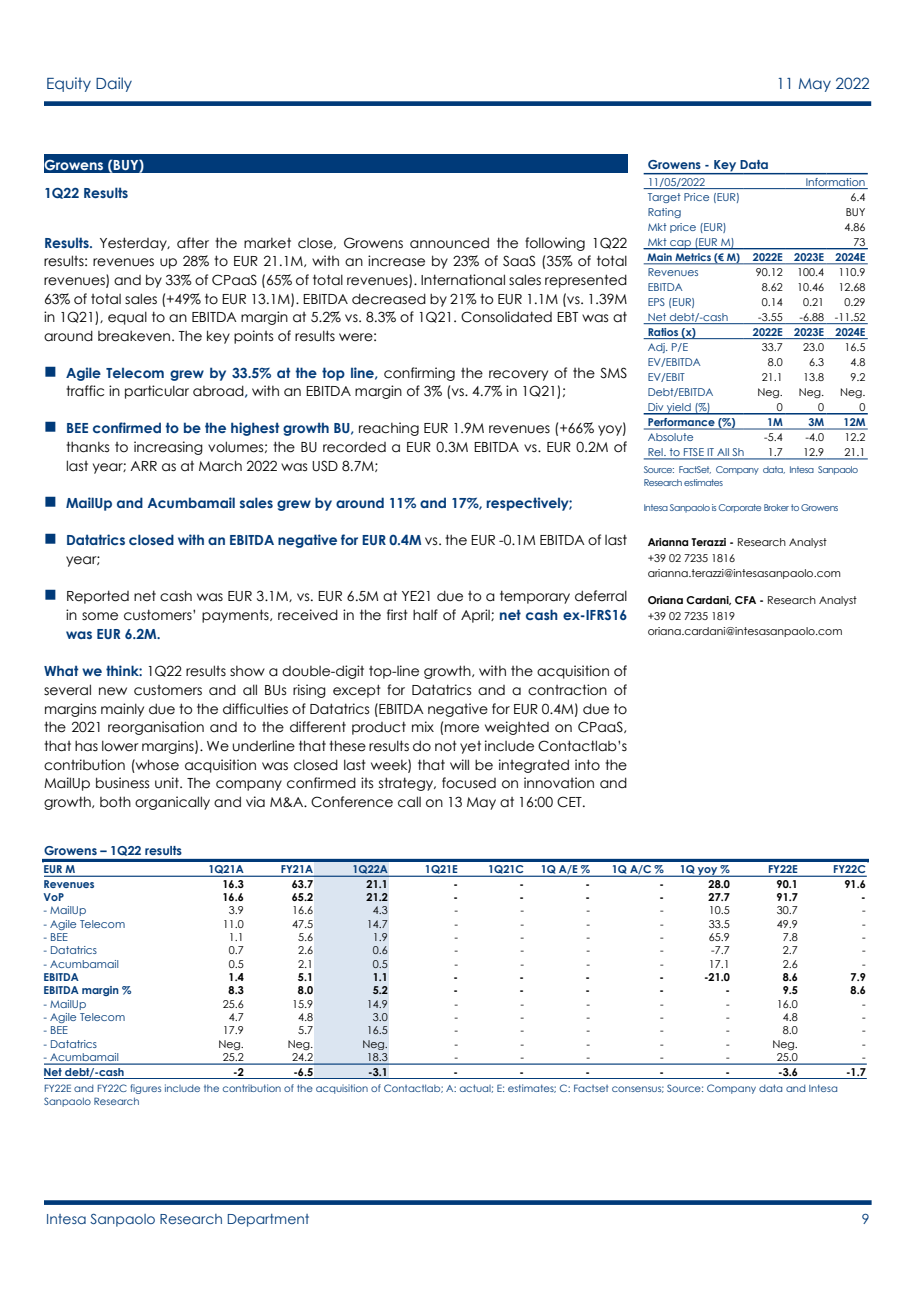 This page has height=1308, width=924. What do you see at coordinates (664, 198) in the page?
I see `Target` at bounding box center [664, 198].
